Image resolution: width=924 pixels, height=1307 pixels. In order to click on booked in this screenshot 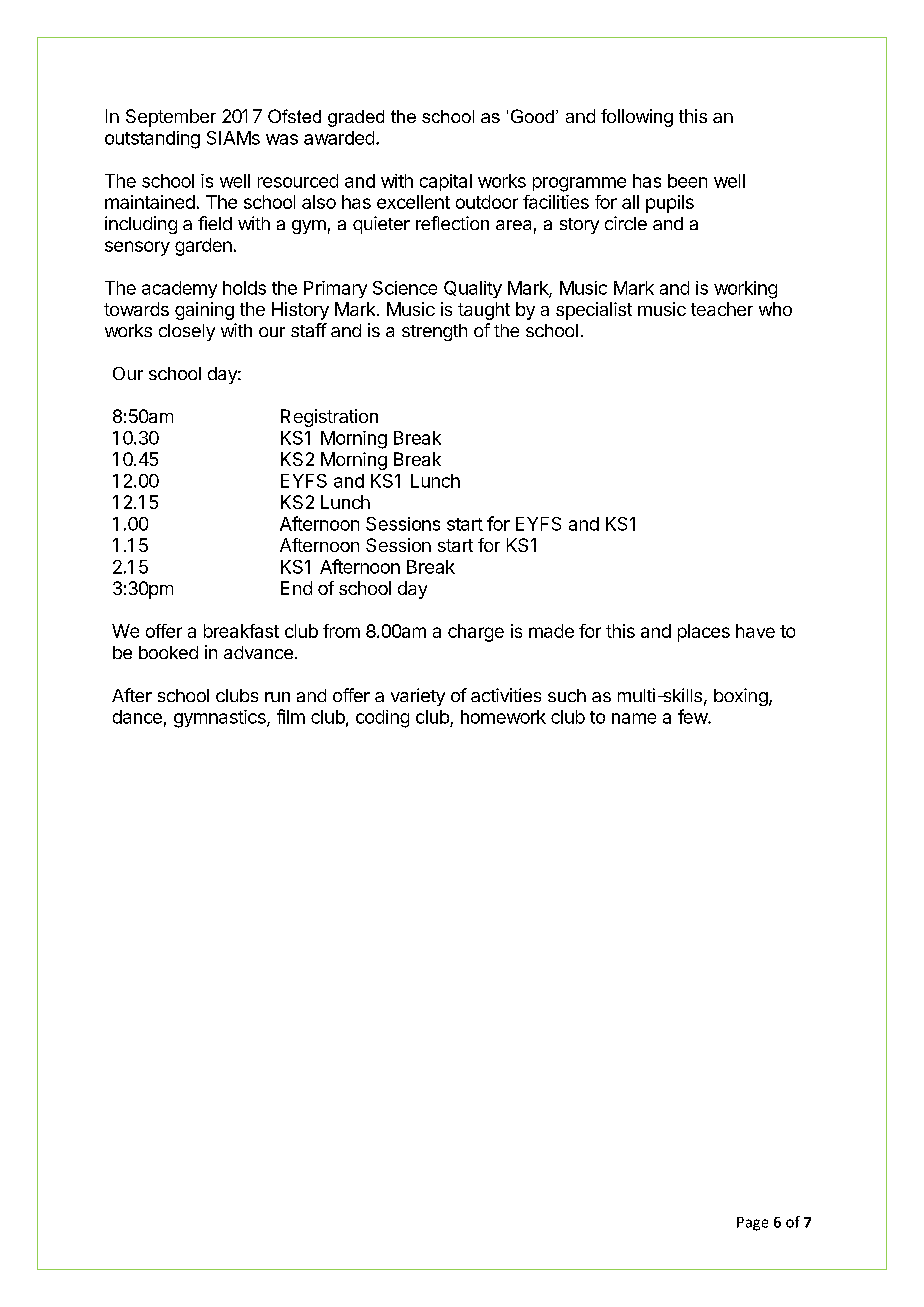, I will do `click(168, 652)`.
